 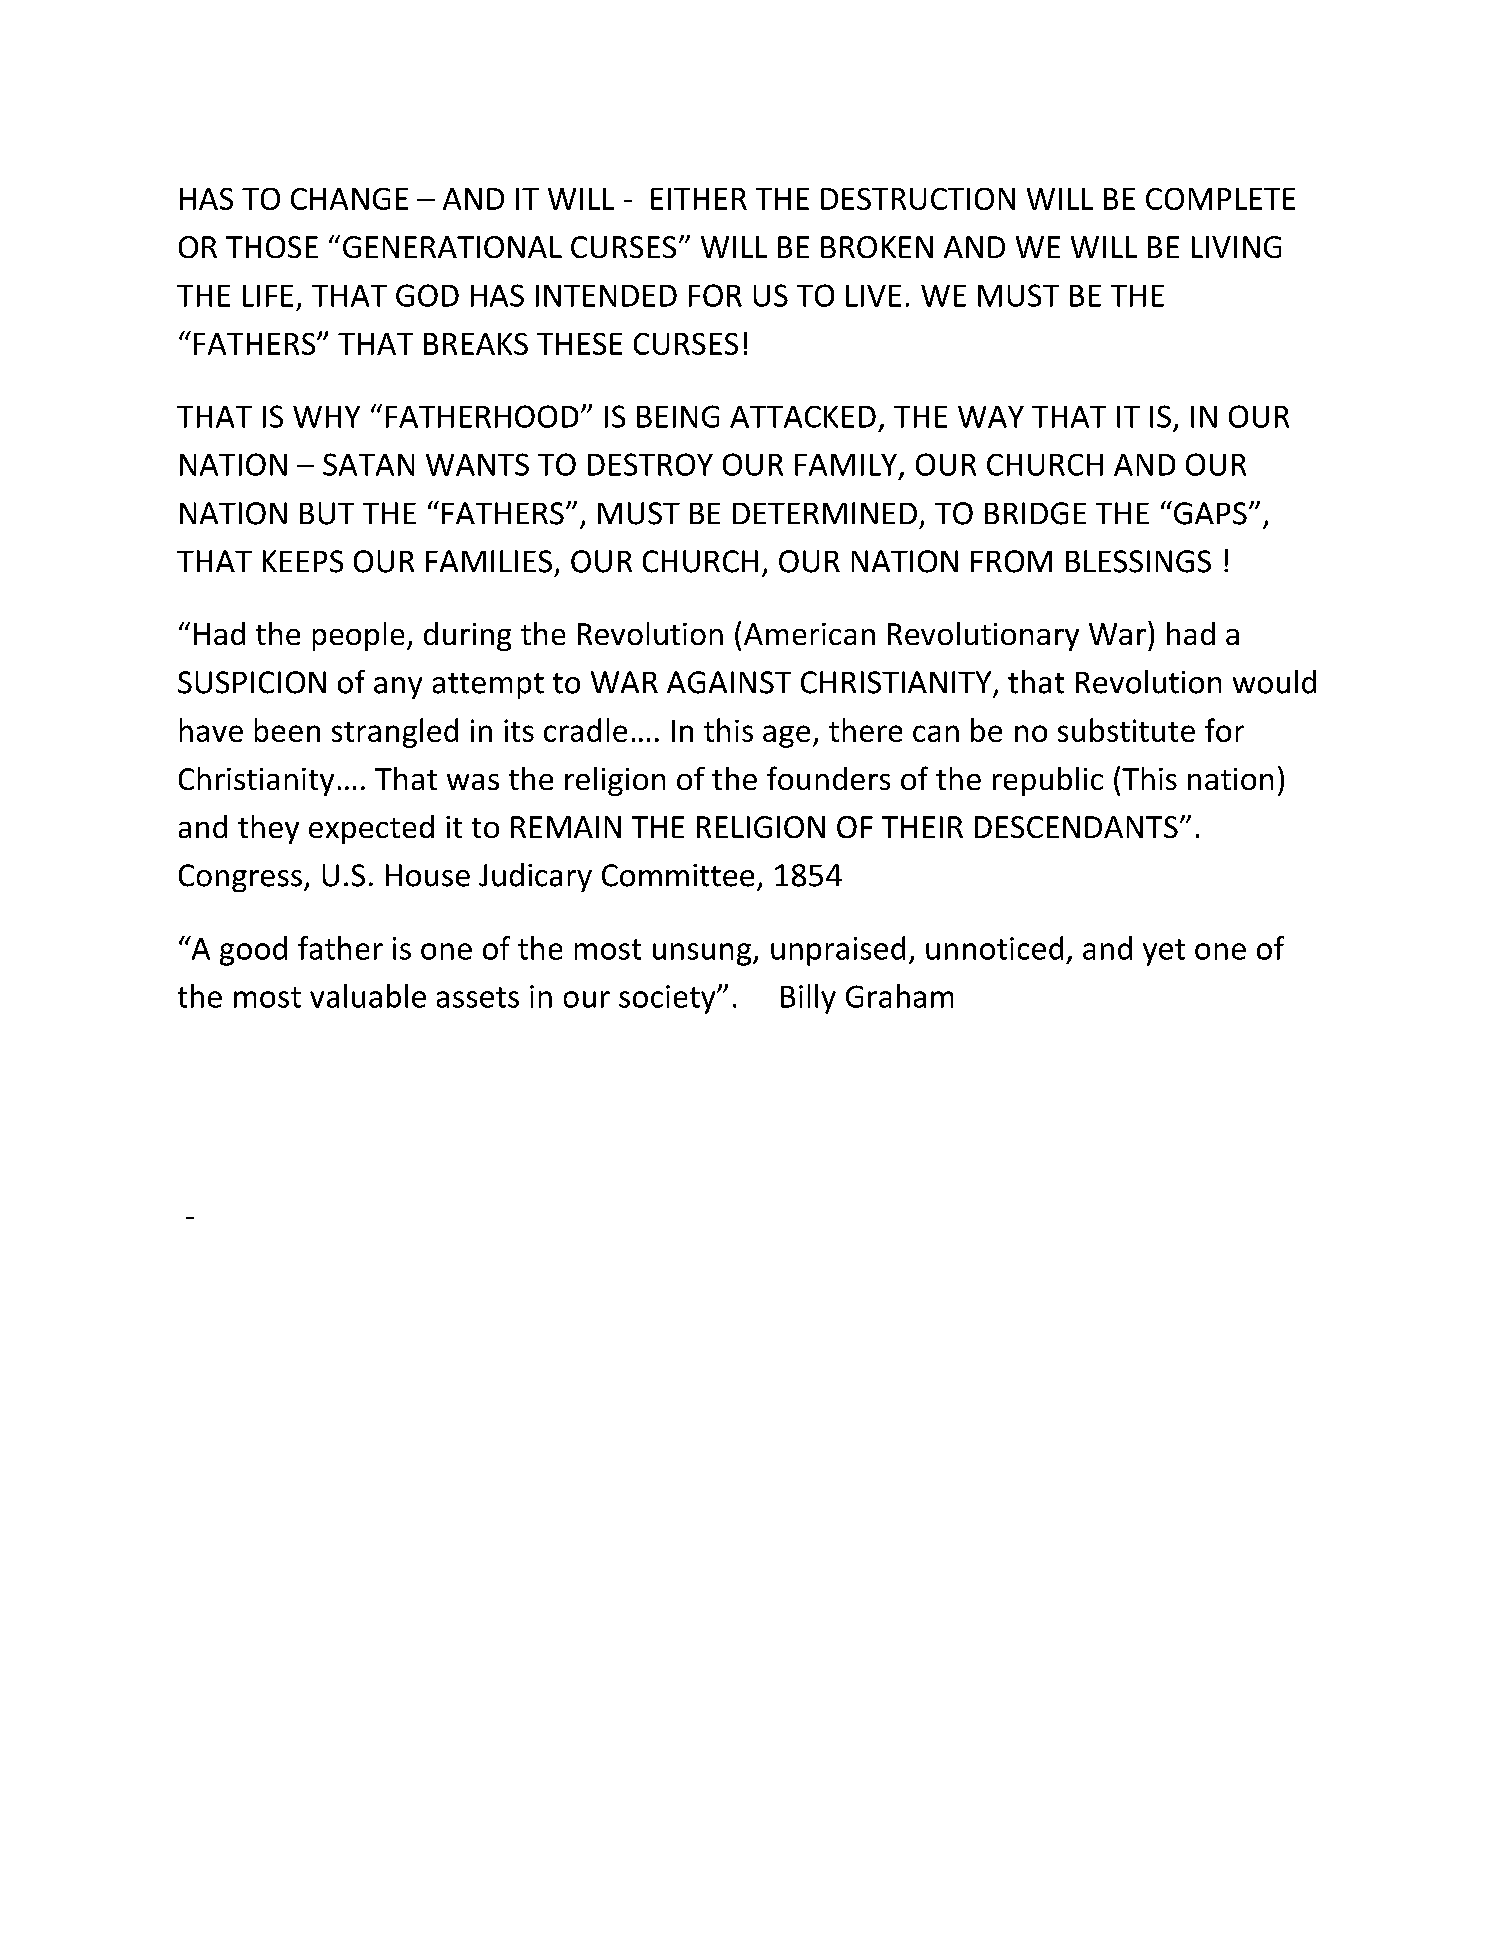 I want to click on unsung, so click(x=703, y=954).
